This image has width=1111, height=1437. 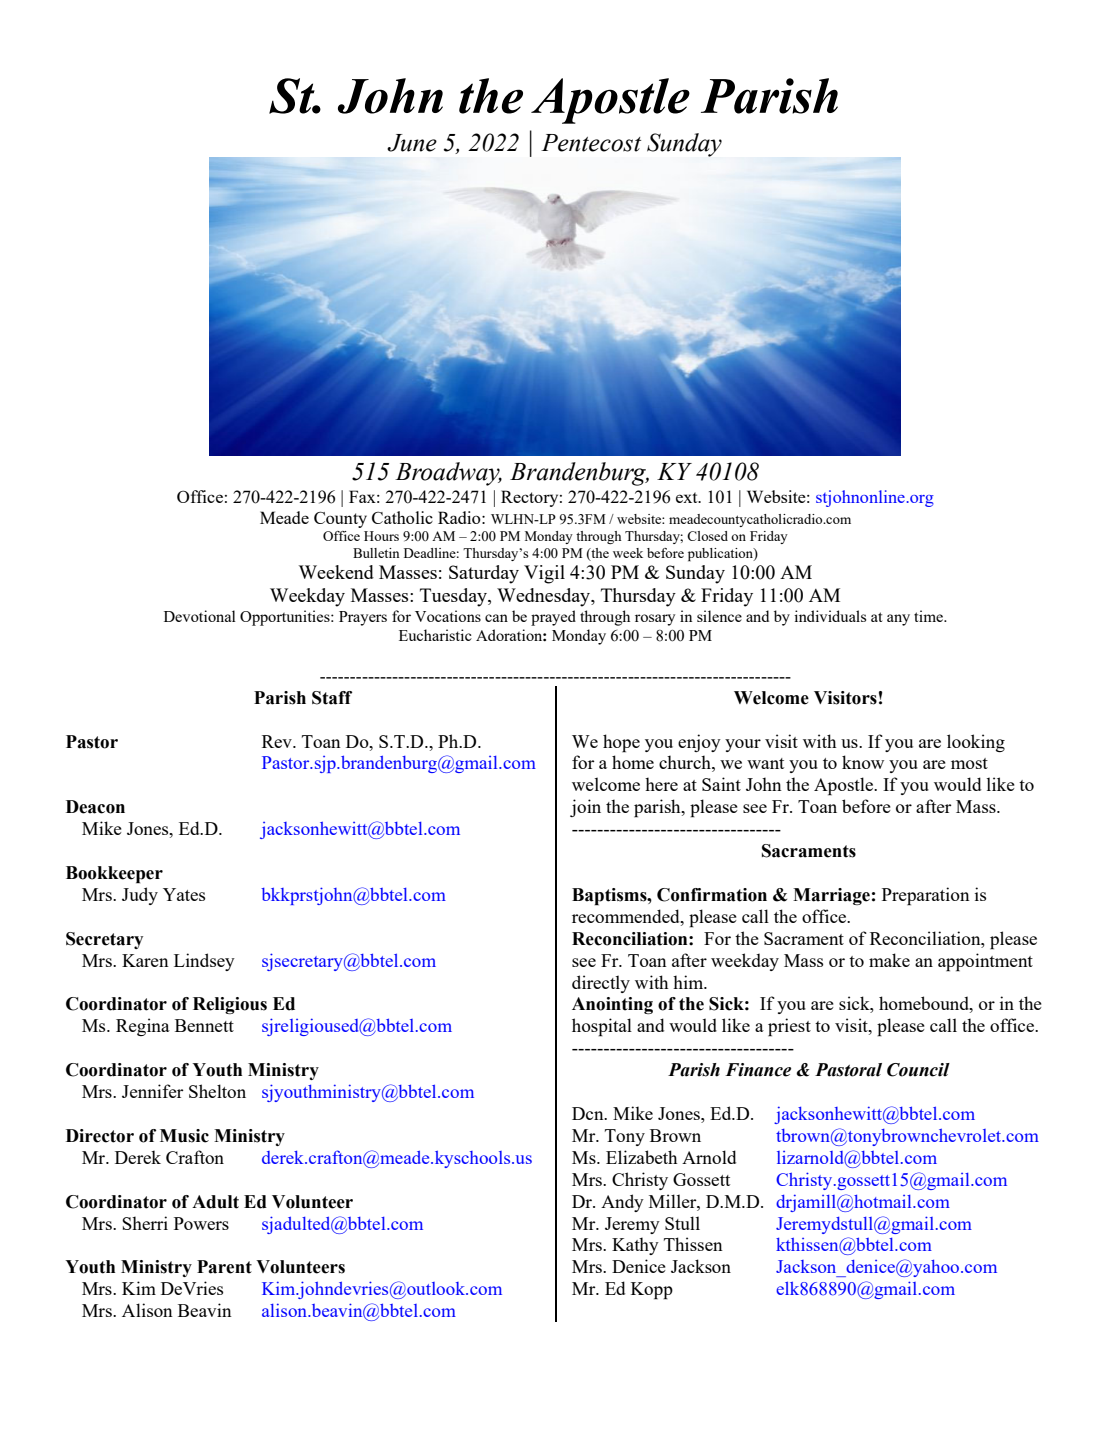 What do you see at coordinates (688, 497) in the image?
I see `ext` at bounding box center [688, 497].
